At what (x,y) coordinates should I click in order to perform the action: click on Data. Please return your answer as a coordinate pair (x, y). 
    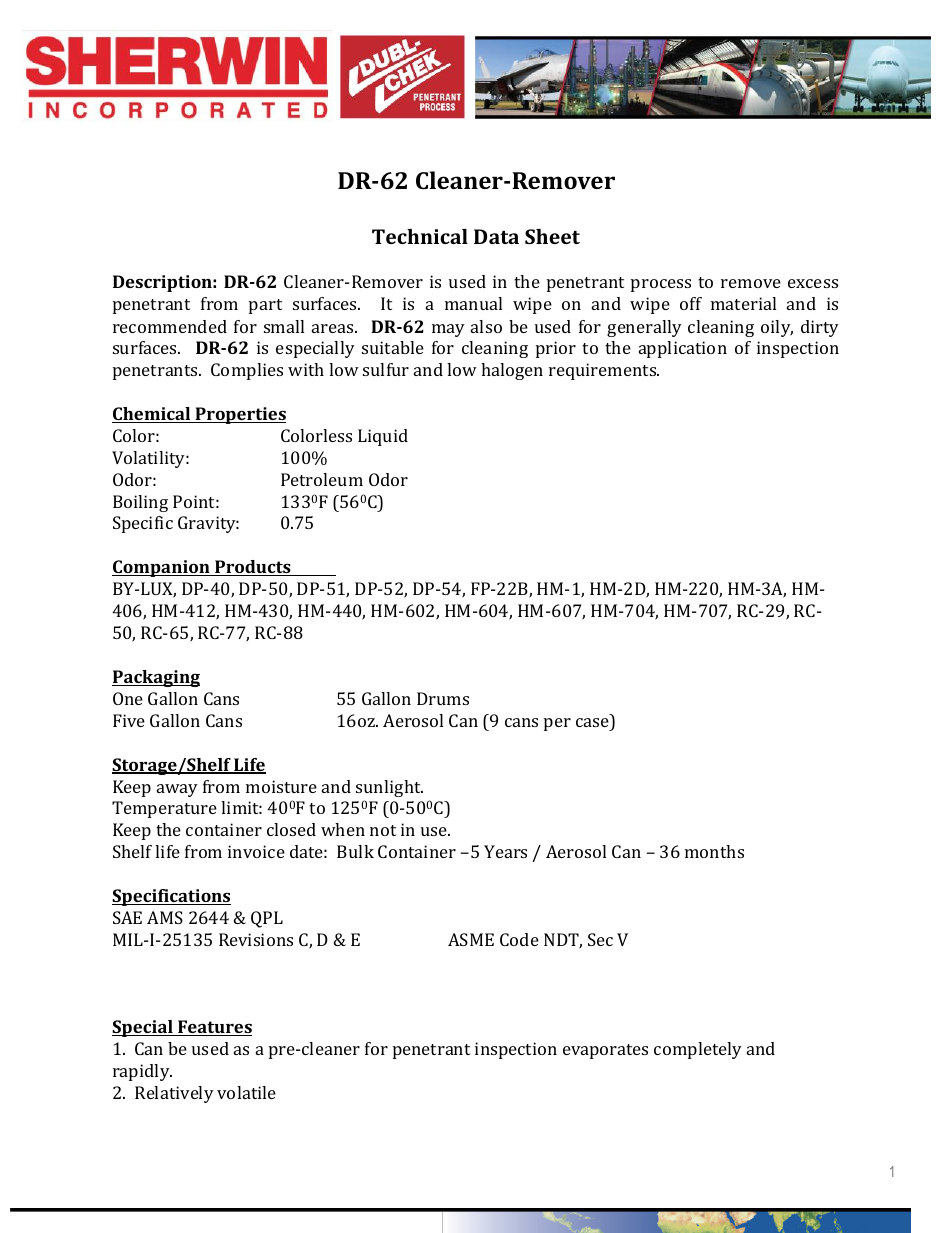
    Looking at the image, I should click on (496, 236).
